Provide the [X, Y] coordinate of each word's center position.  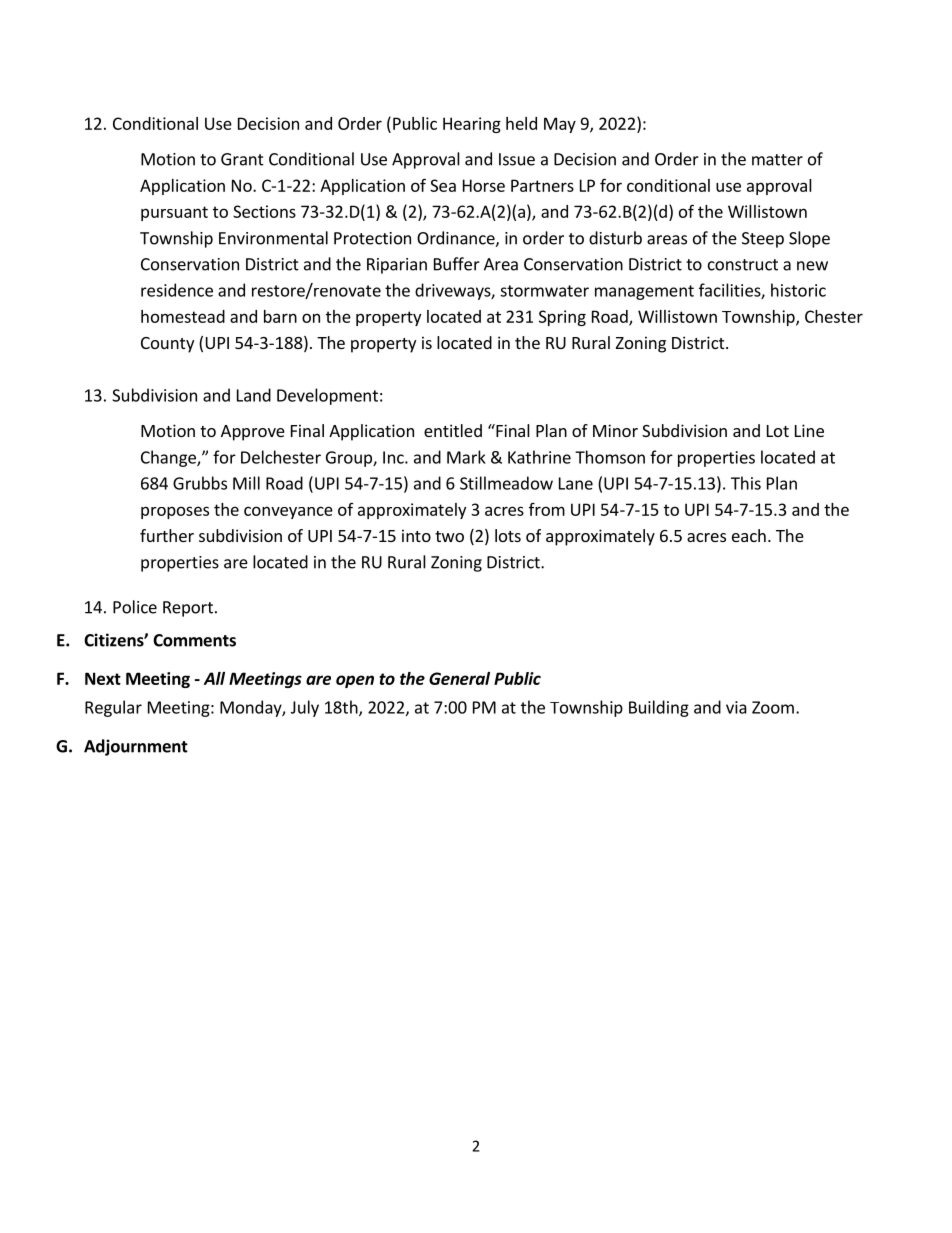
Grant [242, 159]
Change [169, 458]
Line [809, 430]
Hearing [472, 125]
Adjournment [136, 747]
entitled [453, 430]
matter [777, 160]
